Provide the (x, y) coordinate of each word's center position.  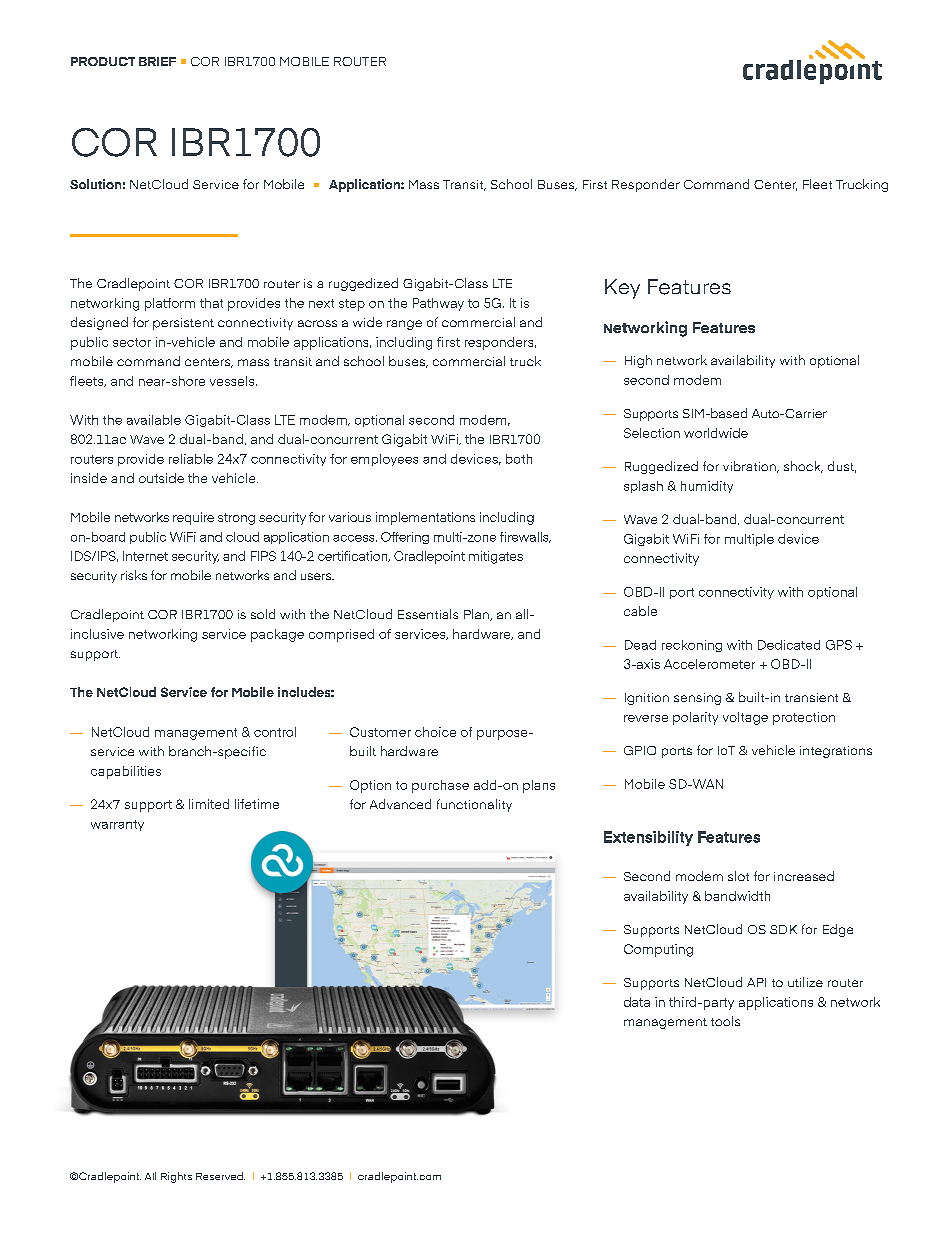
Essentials (428, 614)
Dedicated (789, 645)
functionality (474, 805)
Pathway (438, 304)
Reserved (220, 1176)
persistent (183, 324)
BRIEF (157, 61)
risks (134, 575)
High (638, 361)
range (404, 325)
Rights (176, 1177)
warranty (117, 825)
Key (622, 289)
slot (738, 876)
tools (725, 1021)
